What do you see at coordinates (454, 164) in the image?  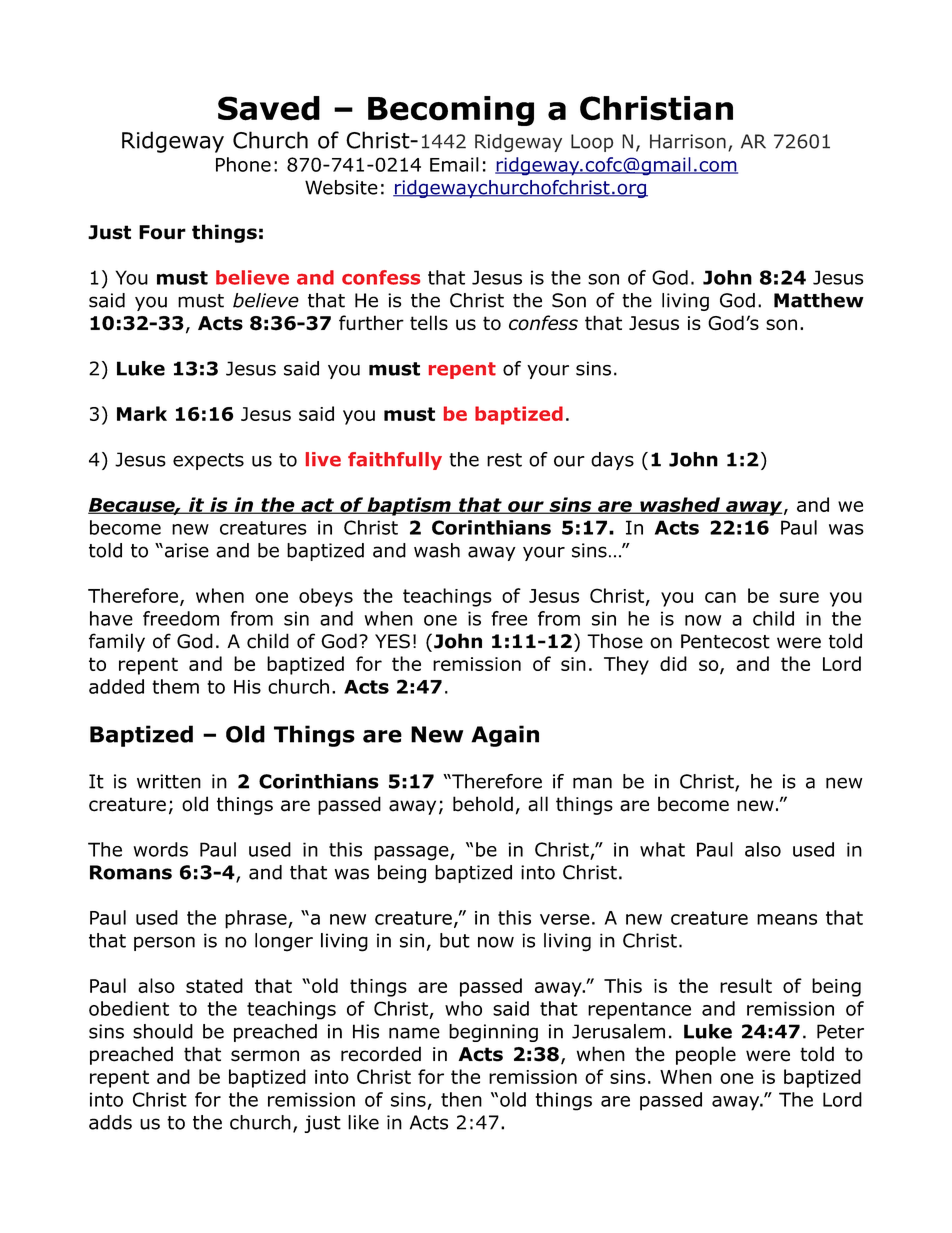 I see `Email` at bounding box center [454, 164].
